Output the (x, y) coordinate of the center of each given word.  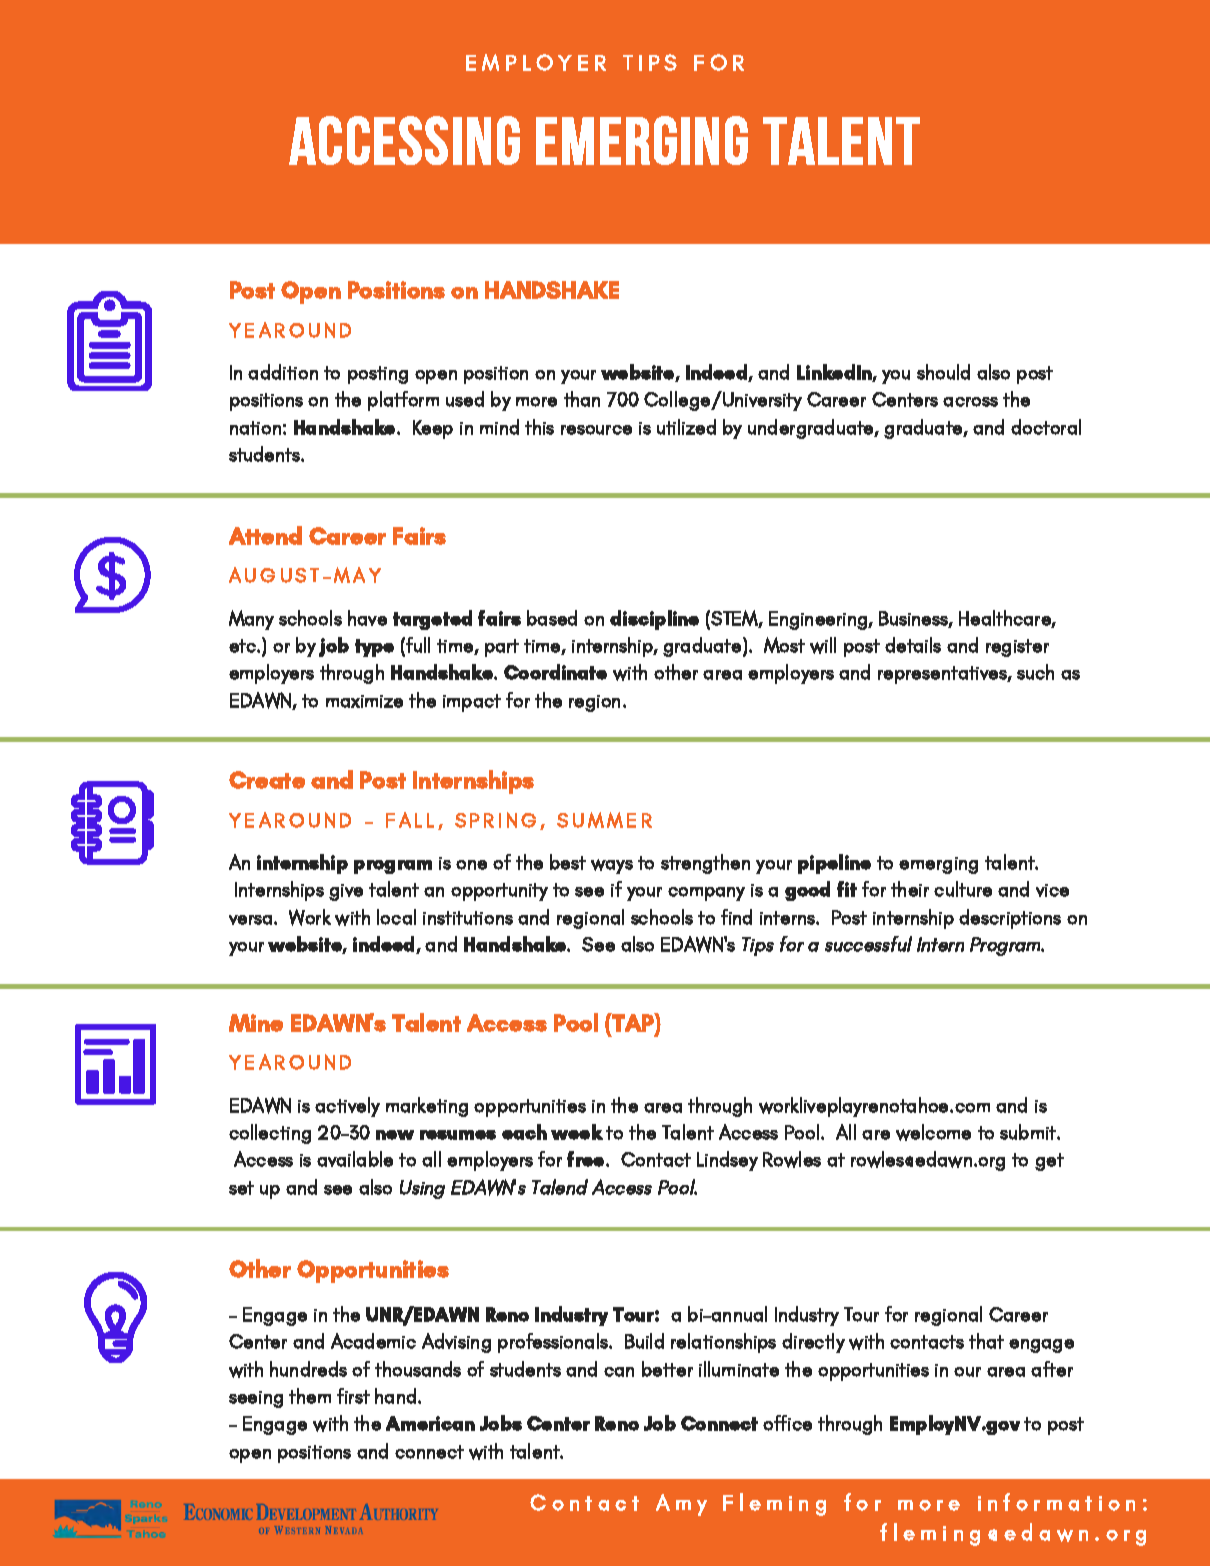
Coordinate (555, 672)
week (577, 1132)
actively (347, 1107)
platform (403, 401)
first (353, 1396)
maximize (364, 701)
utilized (686, 427)
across (970, 402)
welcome (933, 1132)
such (1035, 672)
